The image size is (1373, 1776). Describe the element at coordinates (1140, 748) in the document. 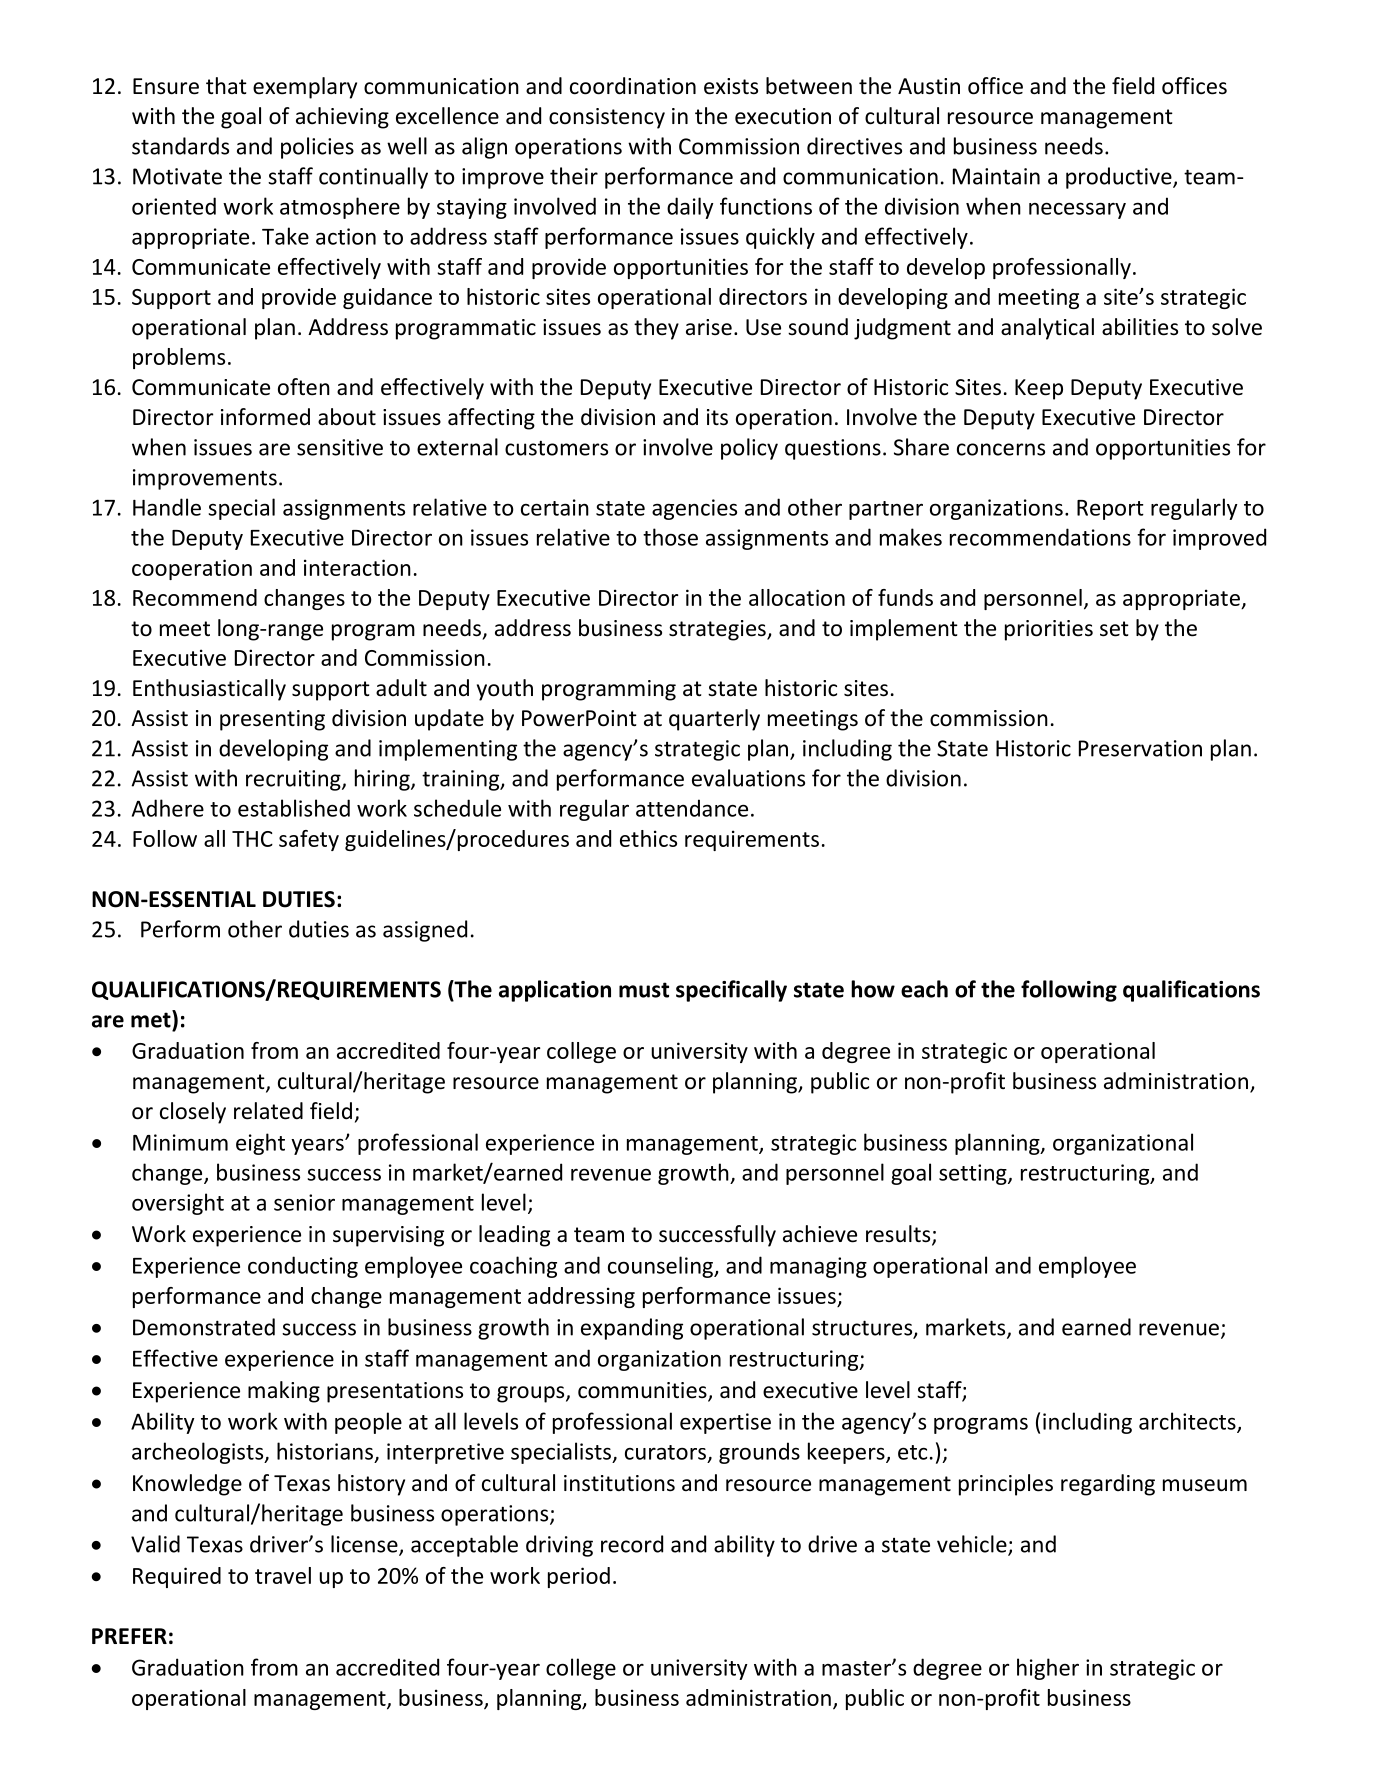

I see `Preservation` at that location.
